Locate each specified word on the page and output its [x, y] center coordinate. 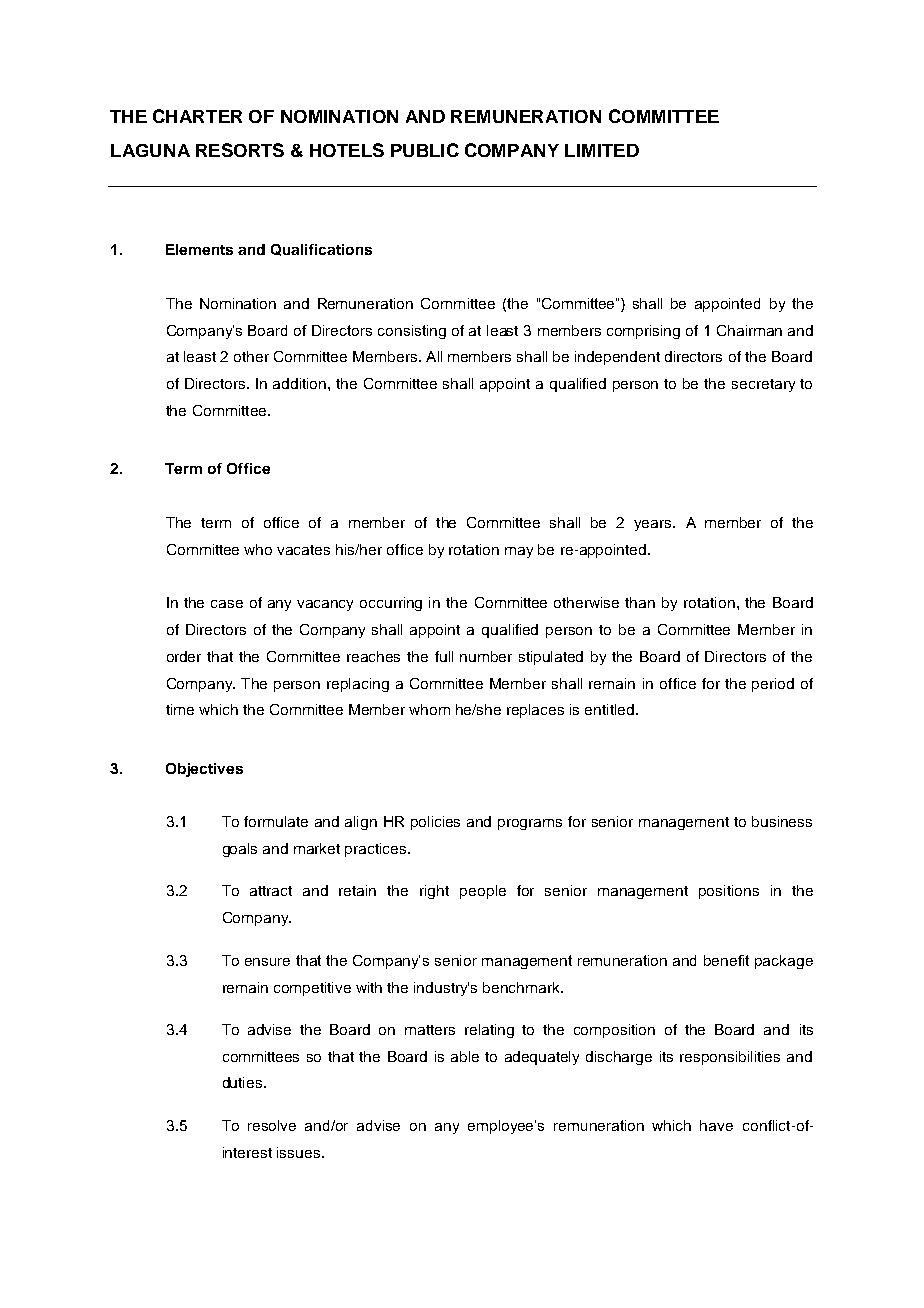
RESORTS [240, 150]
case [227, 604]
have [716, 1125]
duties [244, 1082]
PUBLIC [425, 150]
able [465, 1056]
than [640, 602]
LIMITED [602, 150]
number [486, 656]
